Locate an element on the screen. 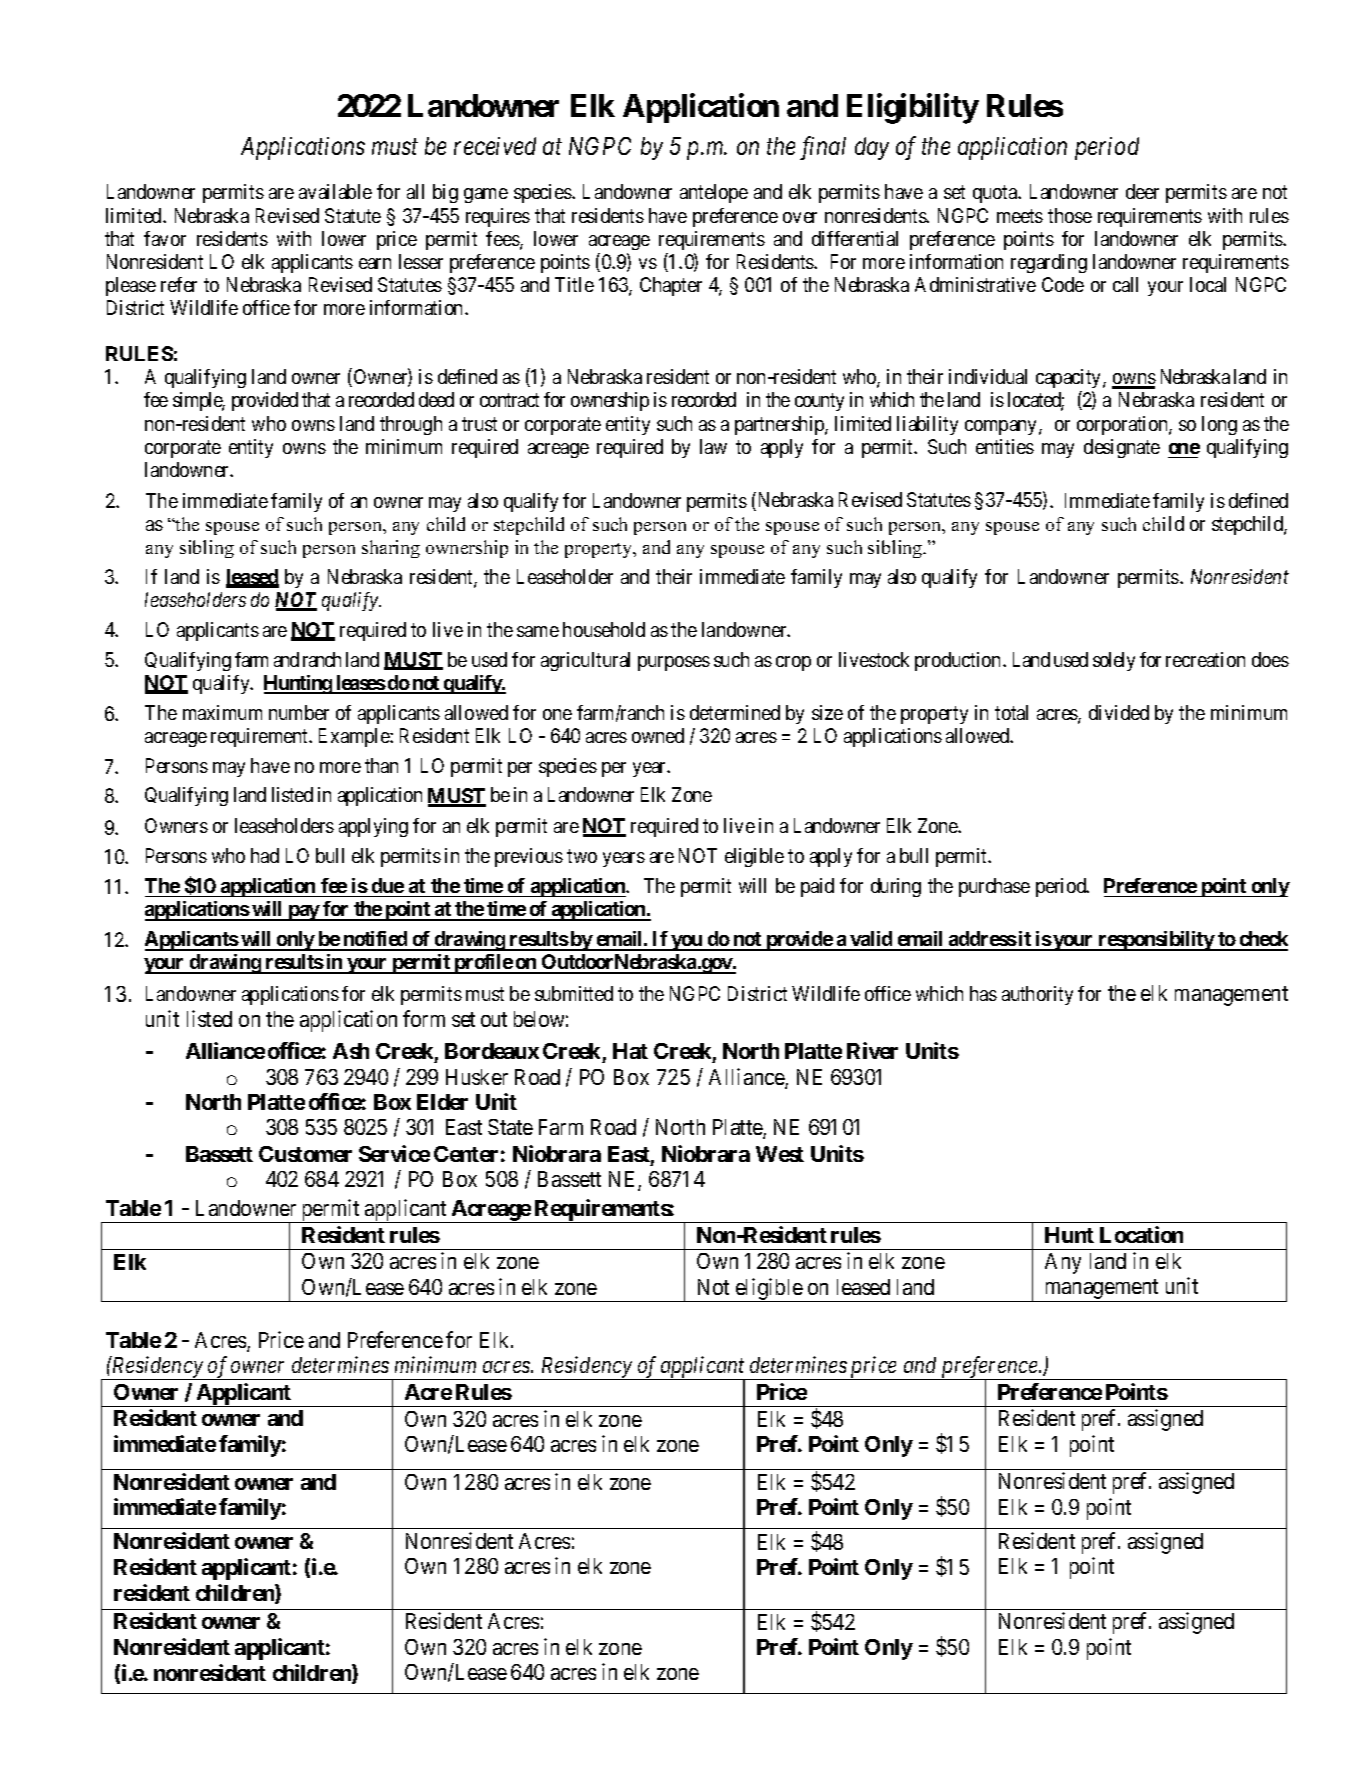 Image resolution: width=1367 pixels, height=1769 pixels. designate is located at coordinates (1122, 448).
